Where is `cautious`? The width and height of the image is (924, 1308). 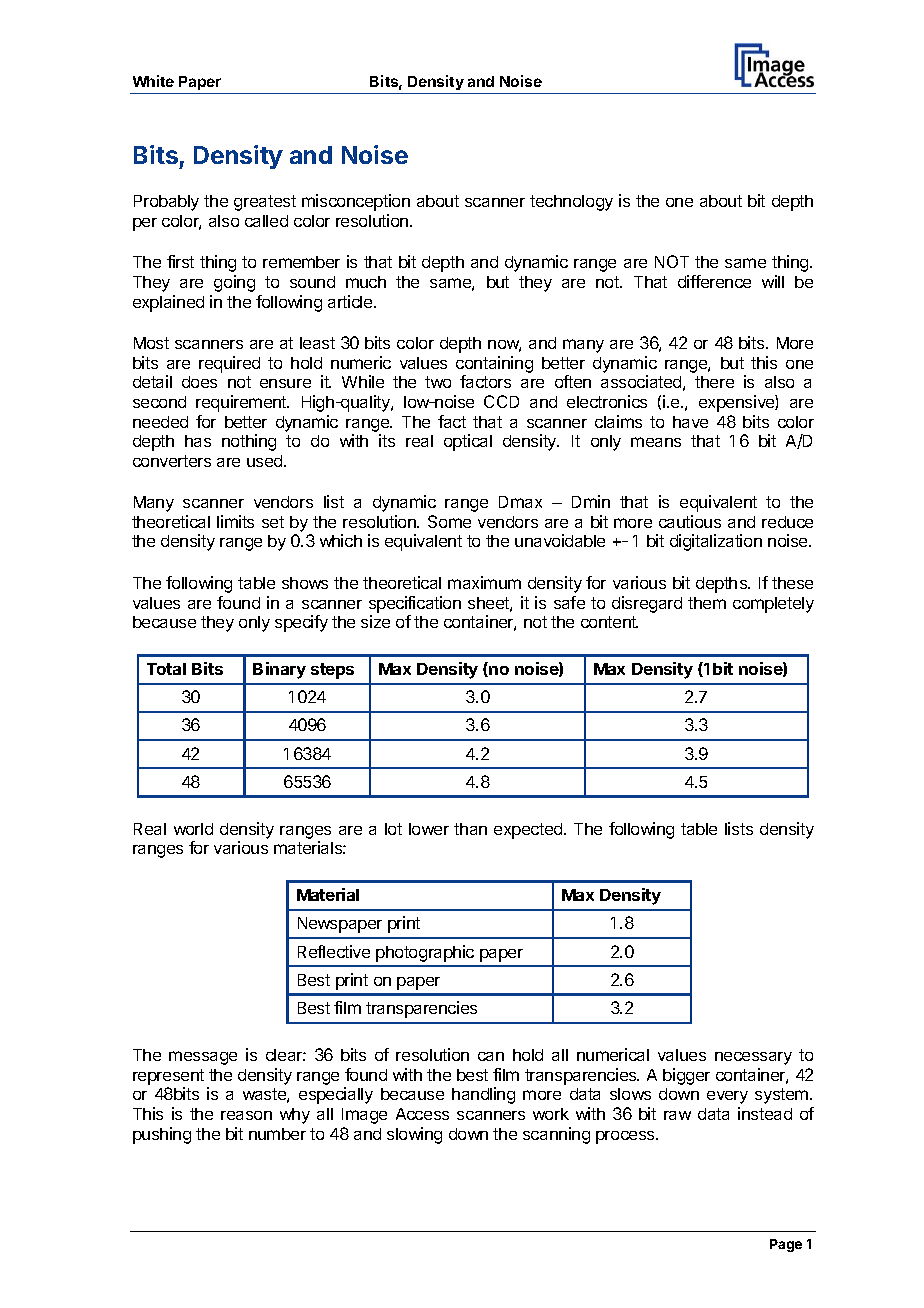
cautious is located at coordinates (690, 521).
